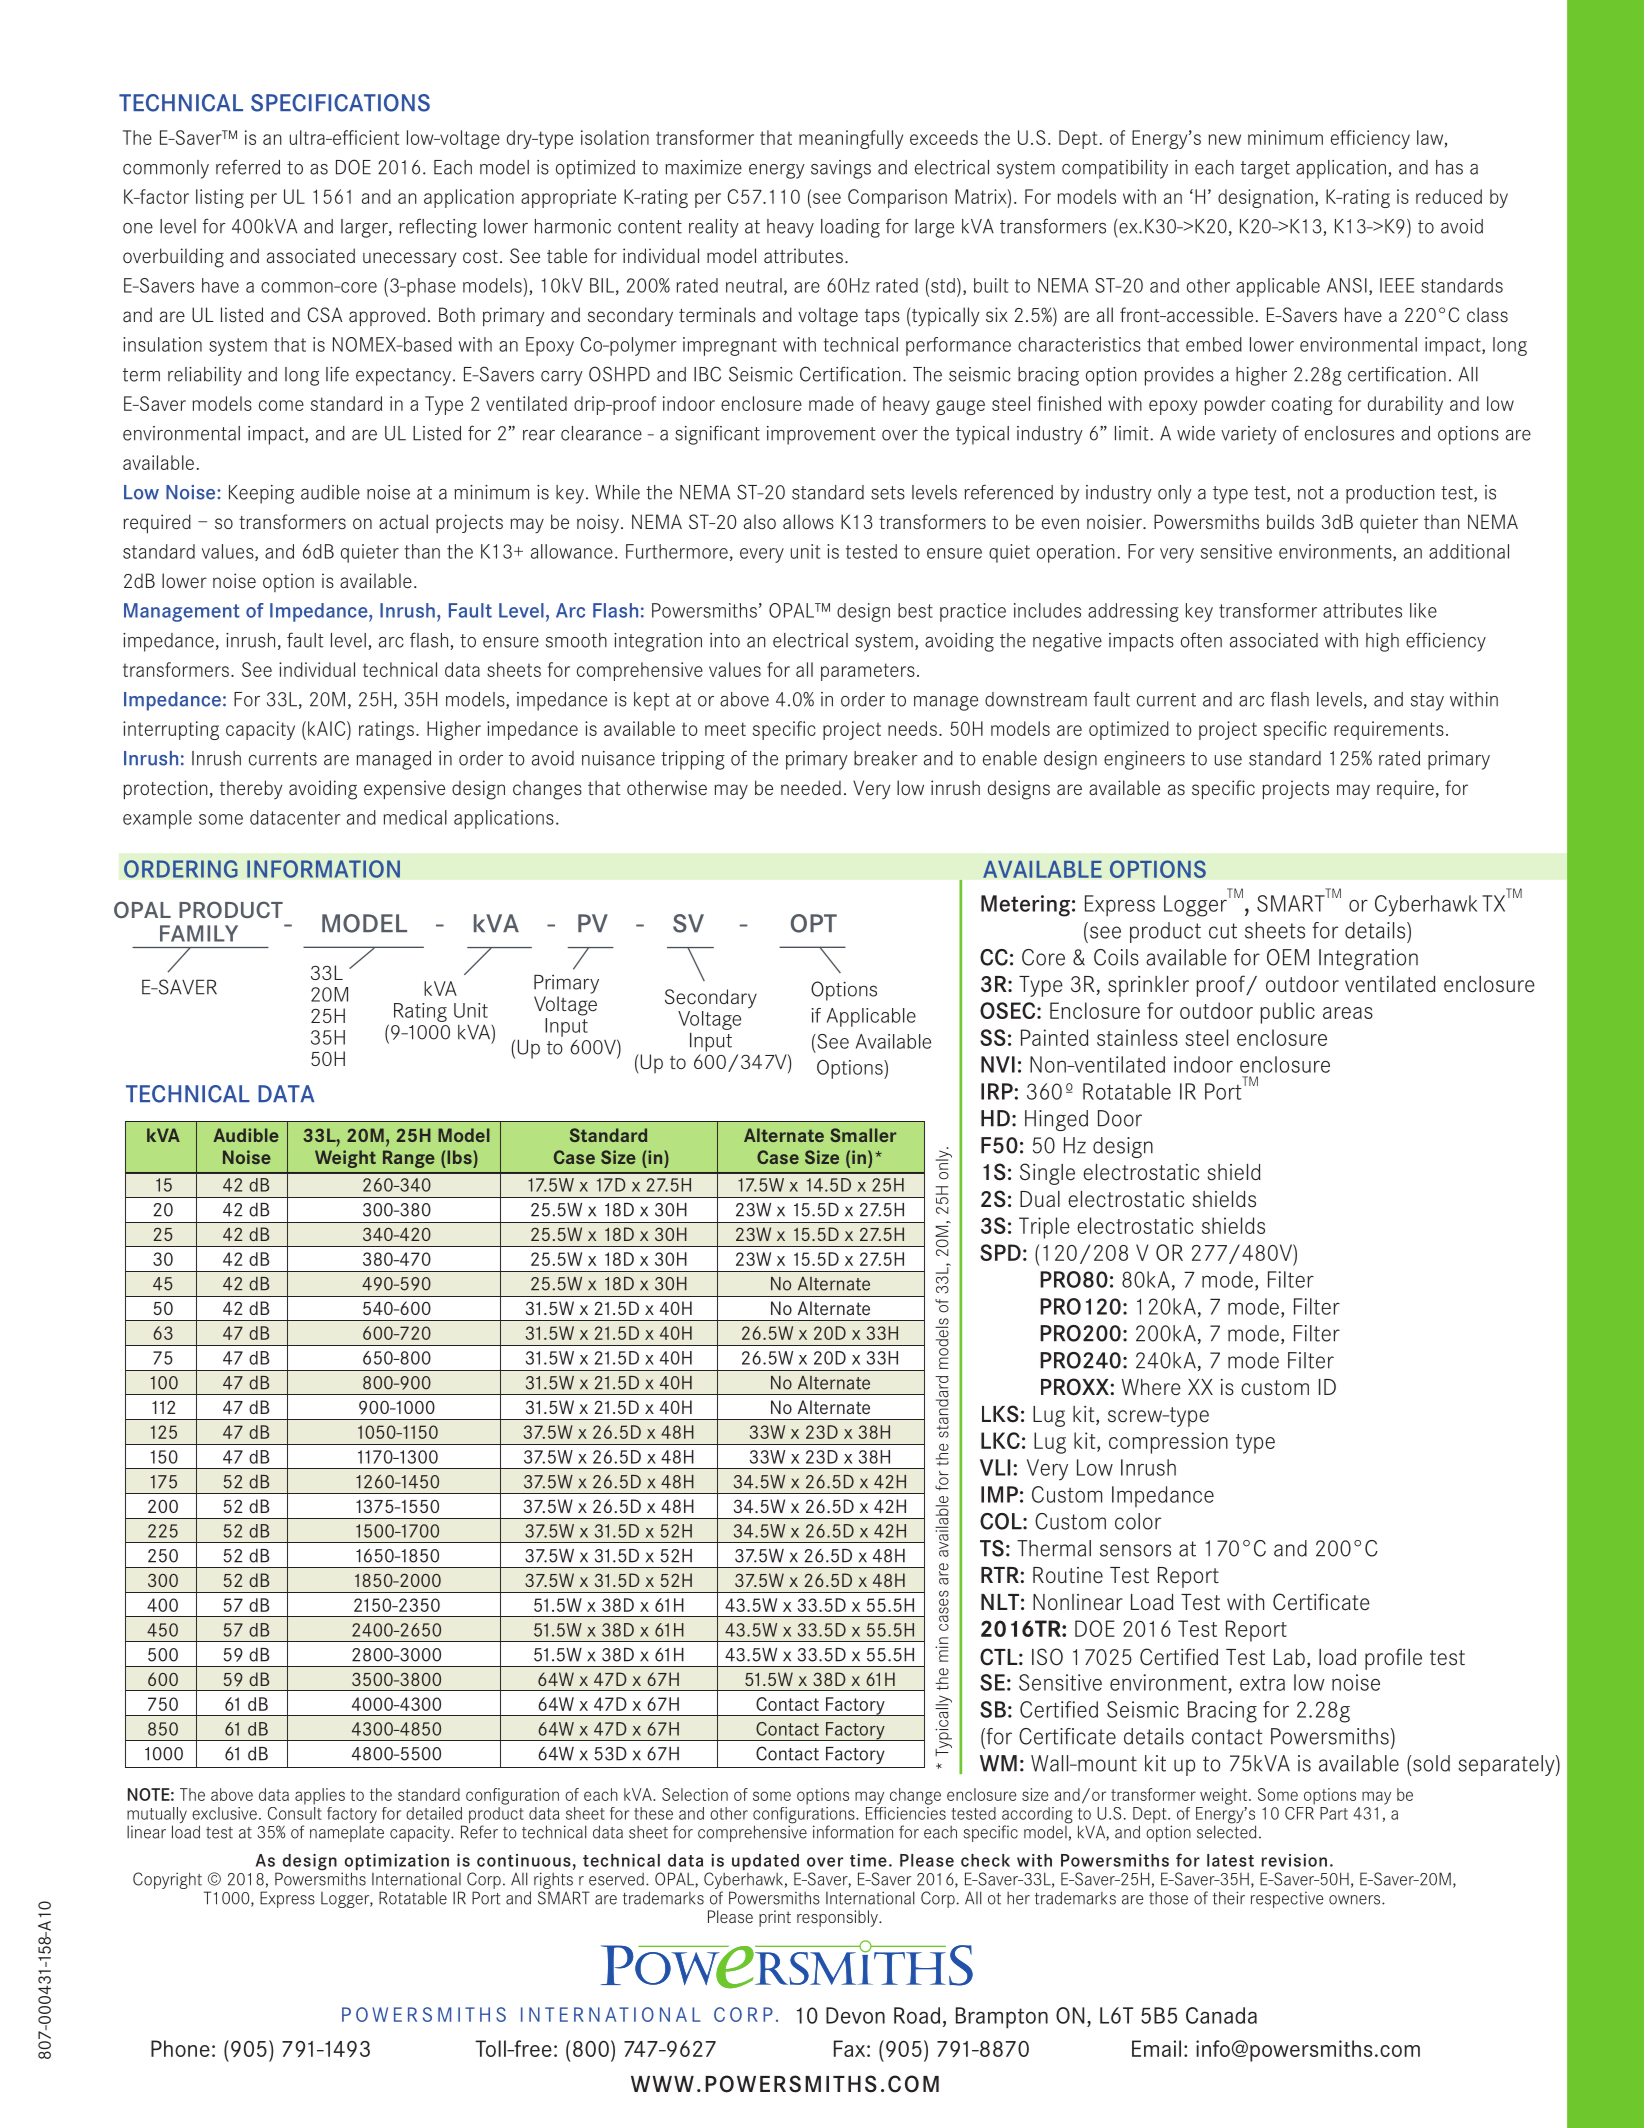 The width and height of the document is (1644, 2128). I want to click on savings, so click(841, 169).
